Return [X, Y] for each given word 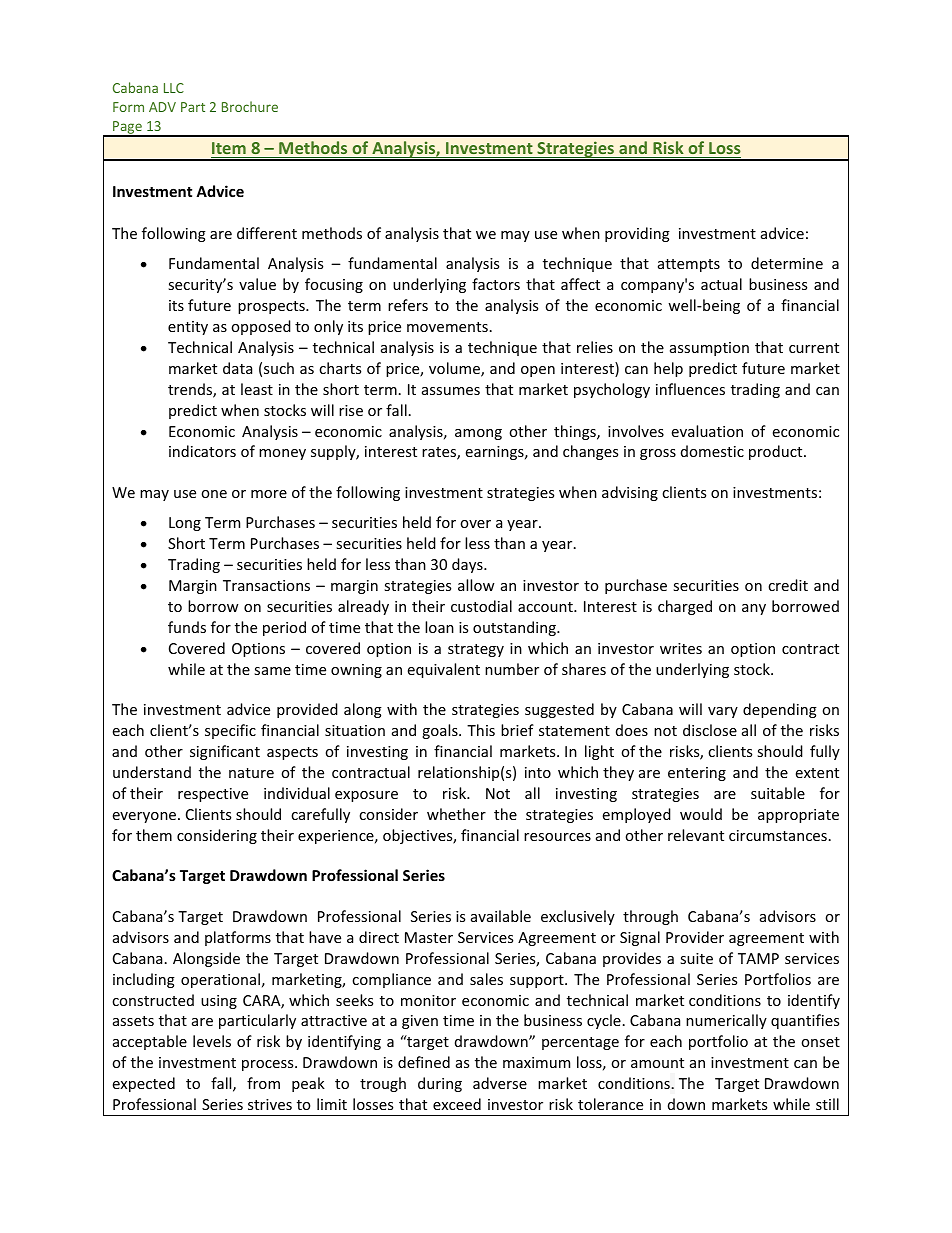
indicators [202, 451]
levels [212, 1041]
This [481, 730]
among [478, 434]
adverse [500, 1083]
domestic [712, 451]
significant [225, 752]
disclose [710, 730]
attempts [689, 265]
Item [229, 148]
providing [637, 234]
